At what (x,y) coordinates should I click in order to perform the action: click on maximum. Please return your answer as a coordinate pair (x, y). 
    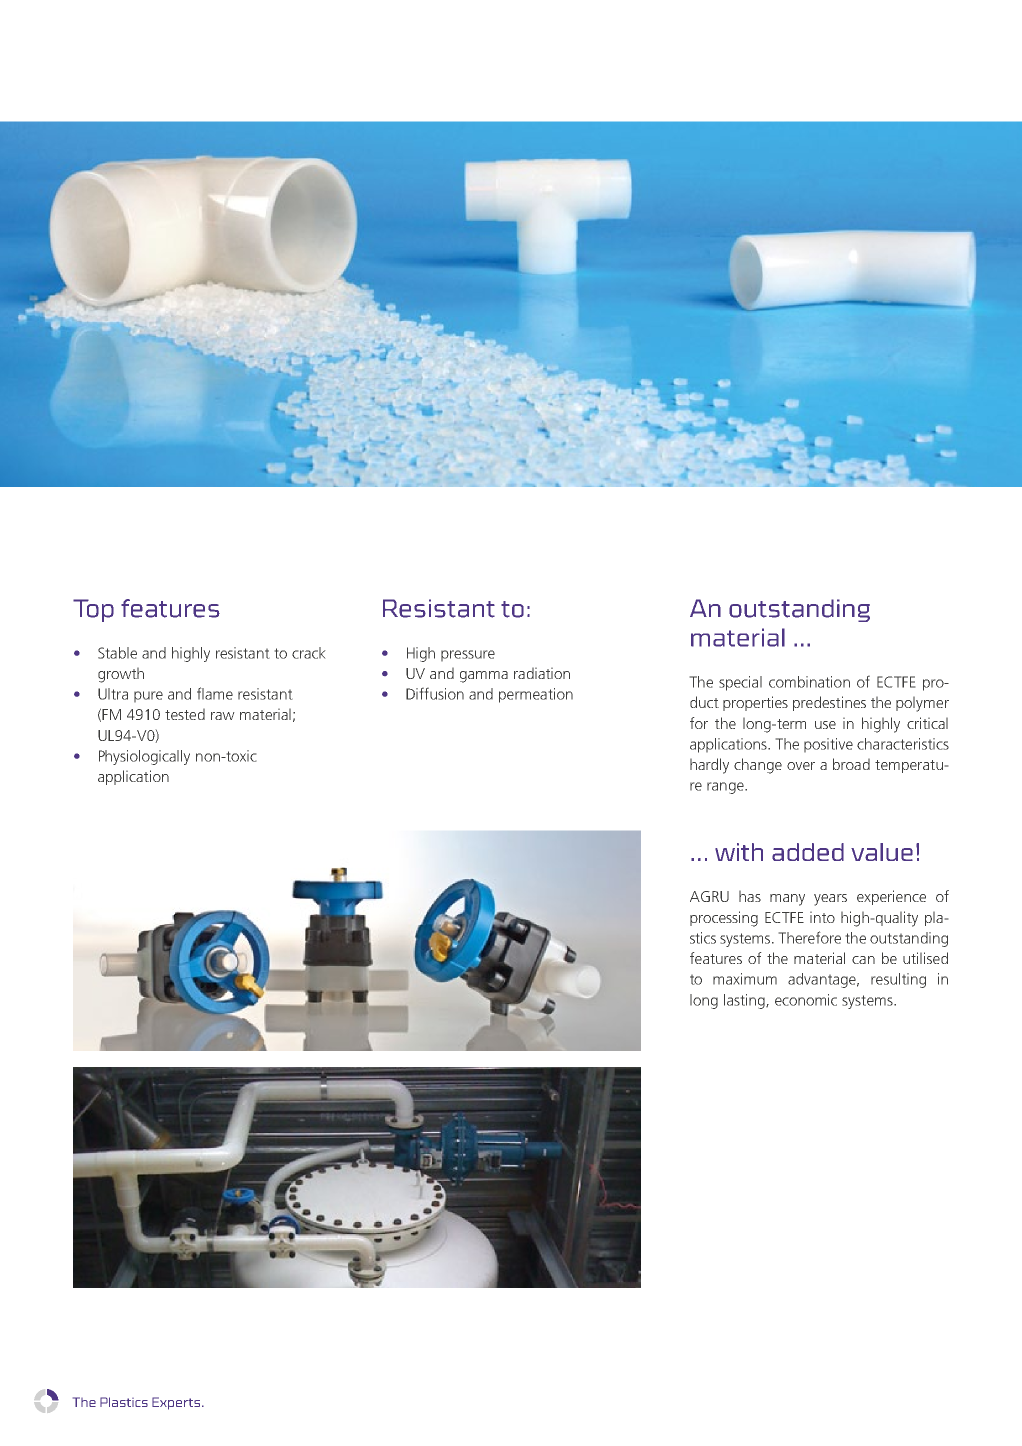
    Looking at the image, I should click on (745, 979).
